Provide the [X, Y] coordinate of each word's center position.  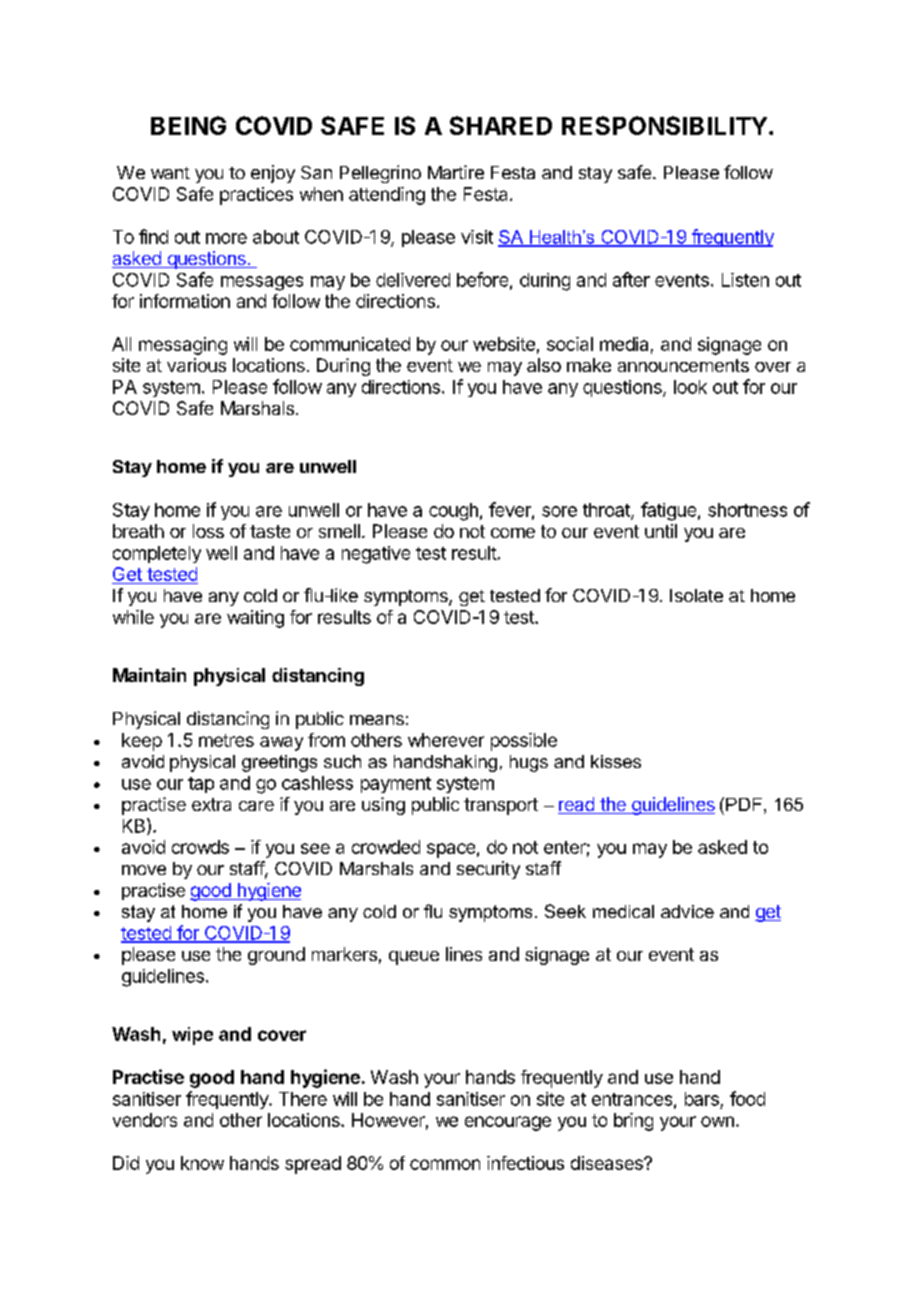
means [377, 720]
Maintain [149, 675]
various [196, 365]
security [488, 870]
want [170, 173]
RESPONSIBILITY [664, 125]
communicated [350, 344]
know [202, 1163]
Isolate [696, 595]
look [690, 387]
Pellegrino [380, 174]
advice [687, 911]
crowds [200, 847]
